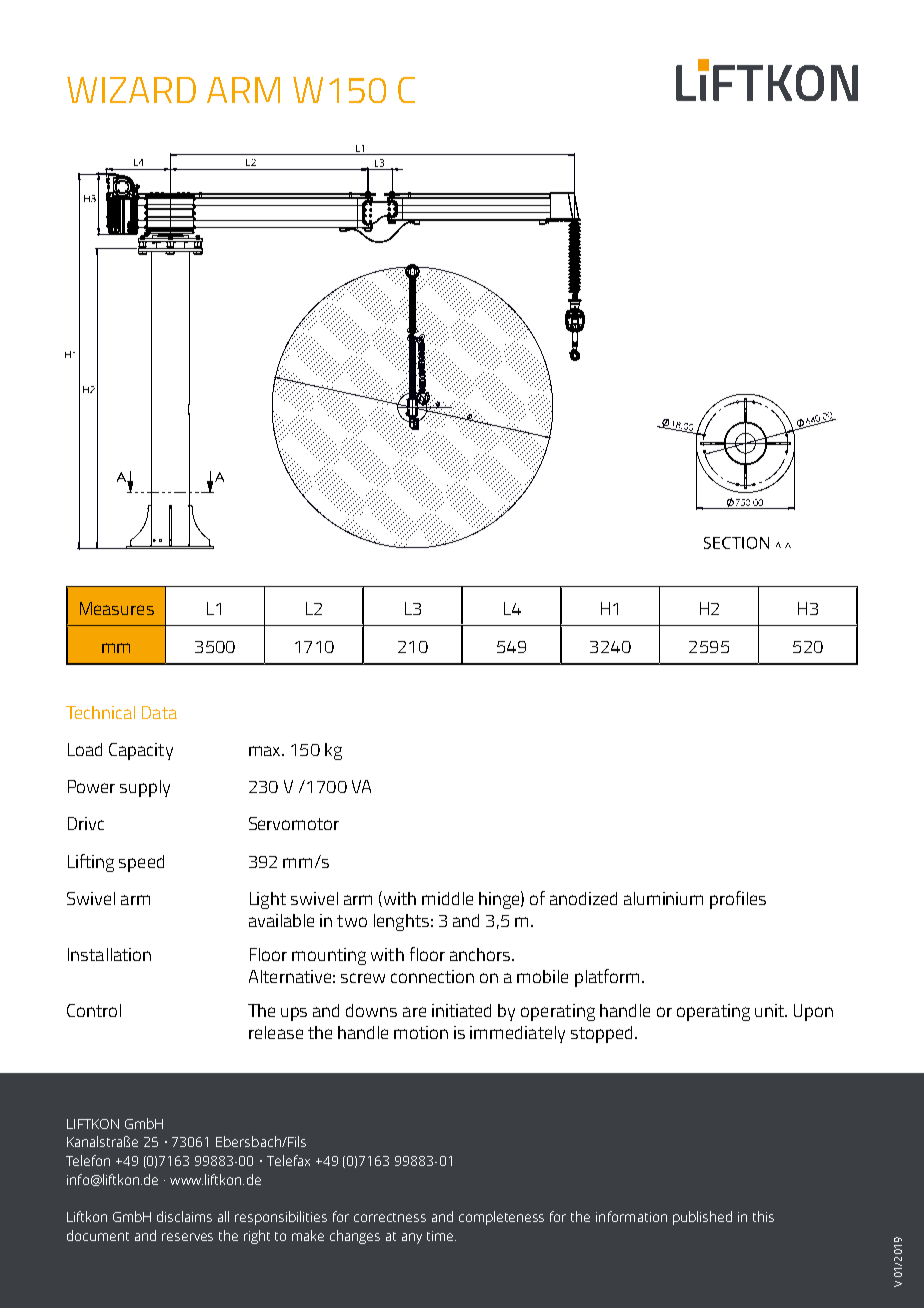  I want to click on Data, so click(159, 712).
